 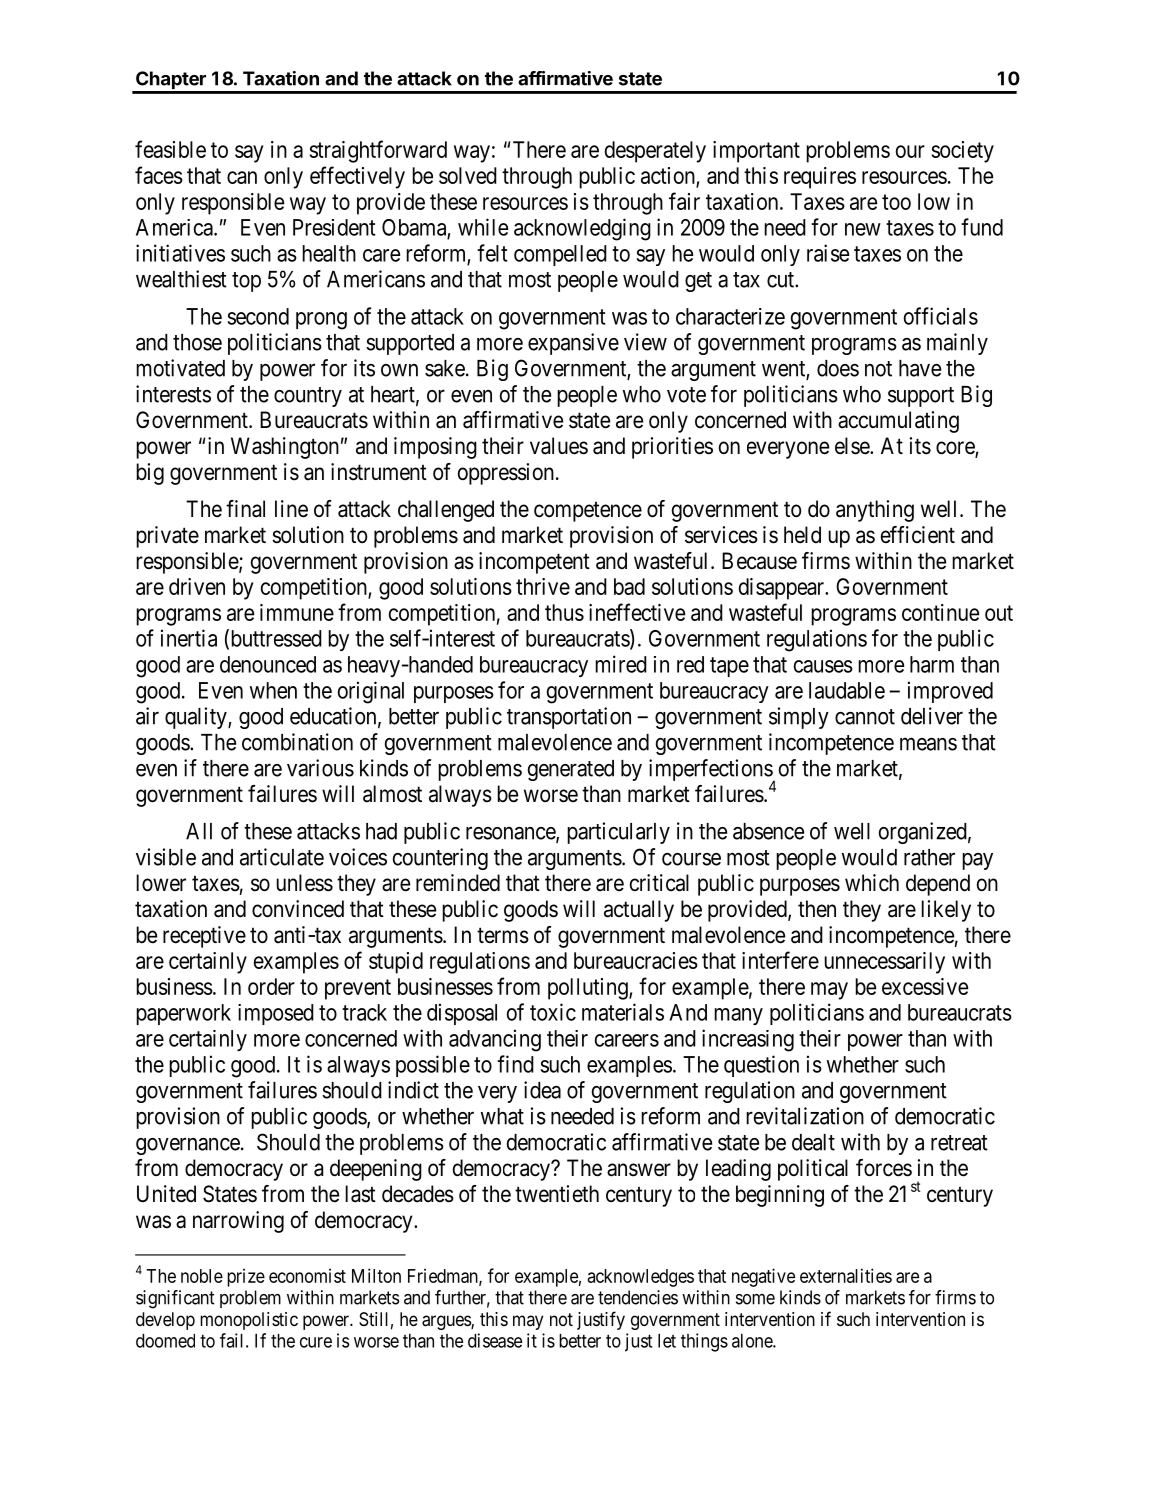 I want to click on President, so click(x=334, y=227).
